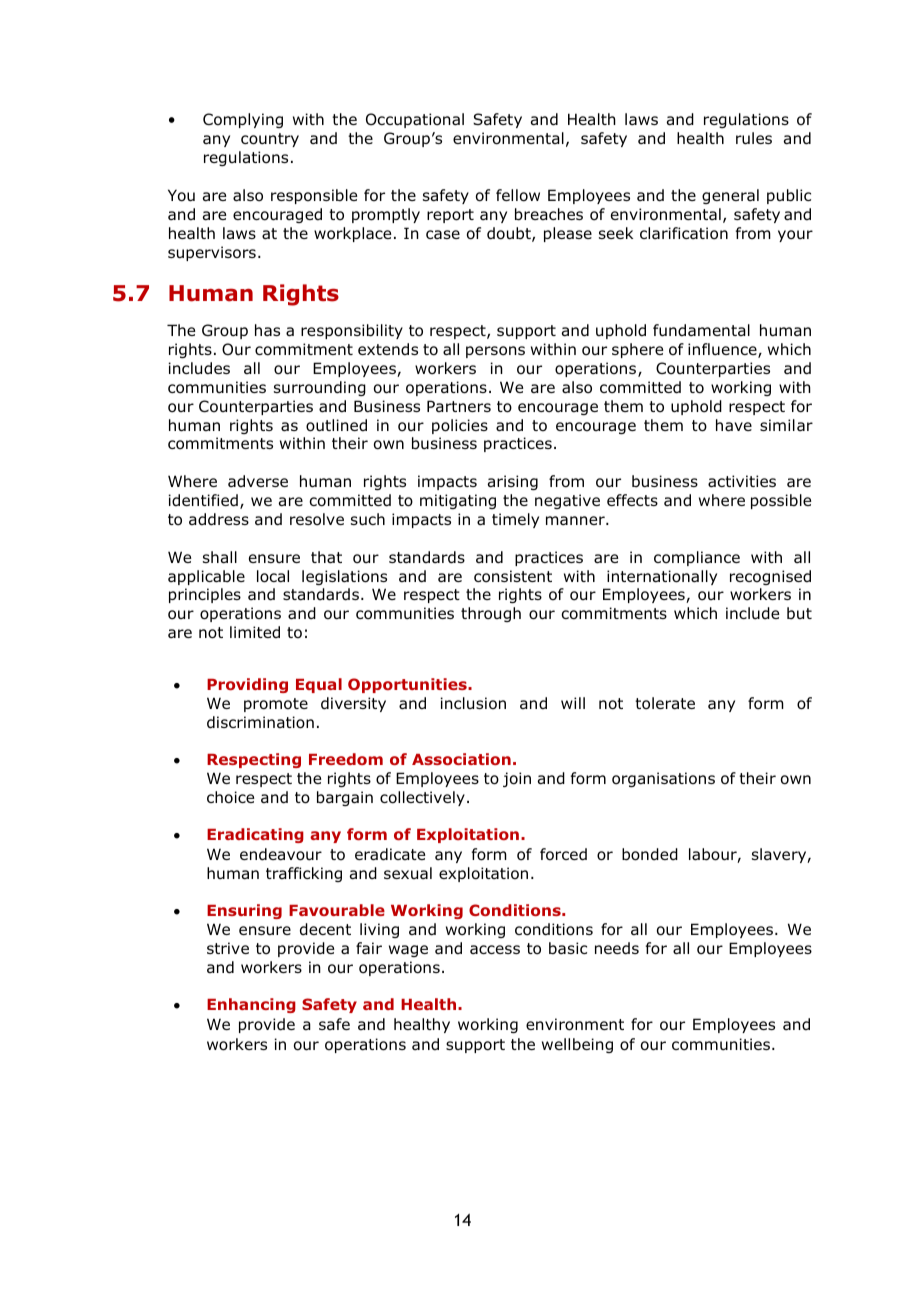 Image resolution: width=924 pixels, height=1307 pixels. I want to click on local, so click(273, 576).
